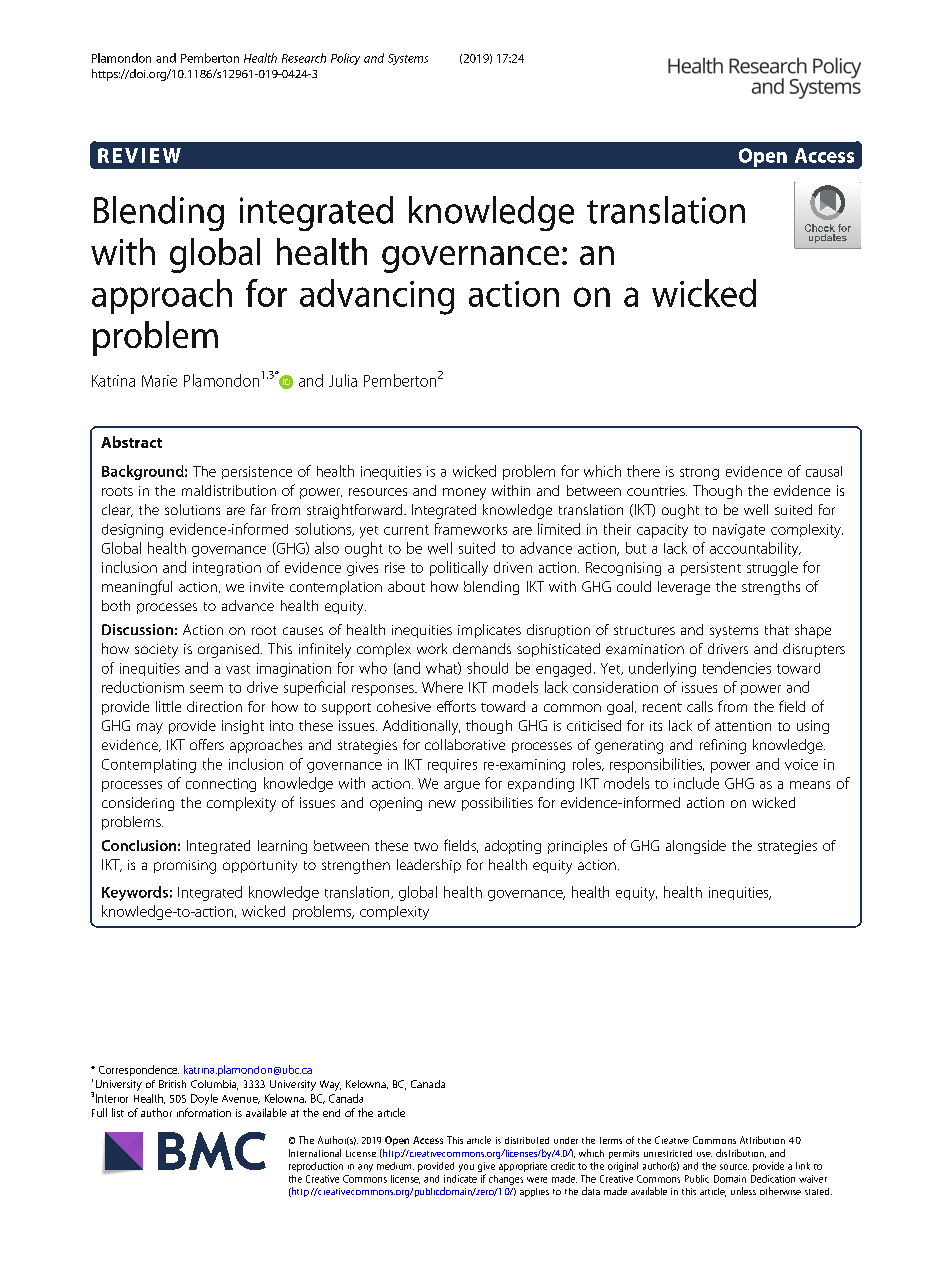  I want to click on Attribution, so click(762, 1140).
